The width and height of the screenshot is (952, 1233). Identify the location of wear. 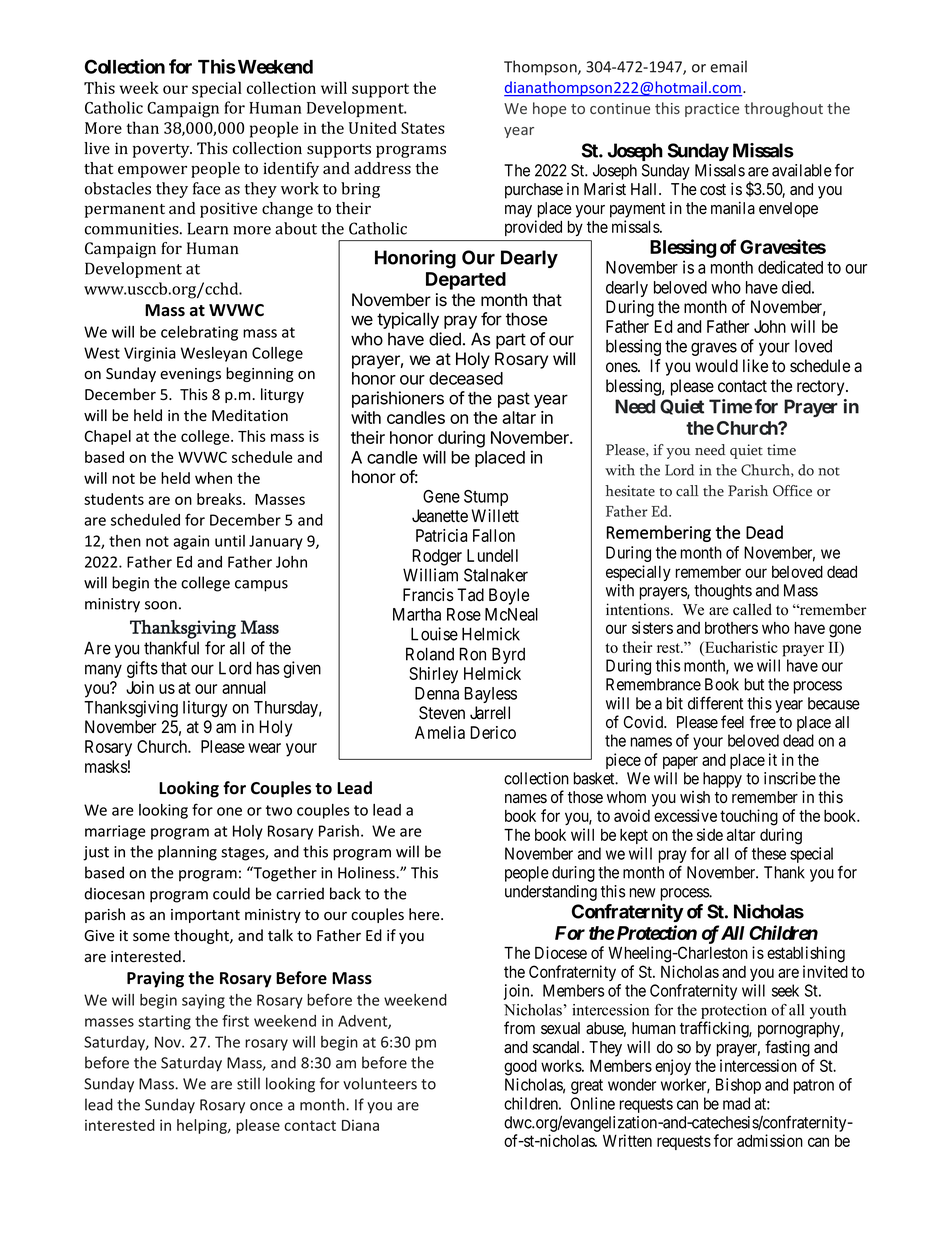
(264, 748).
